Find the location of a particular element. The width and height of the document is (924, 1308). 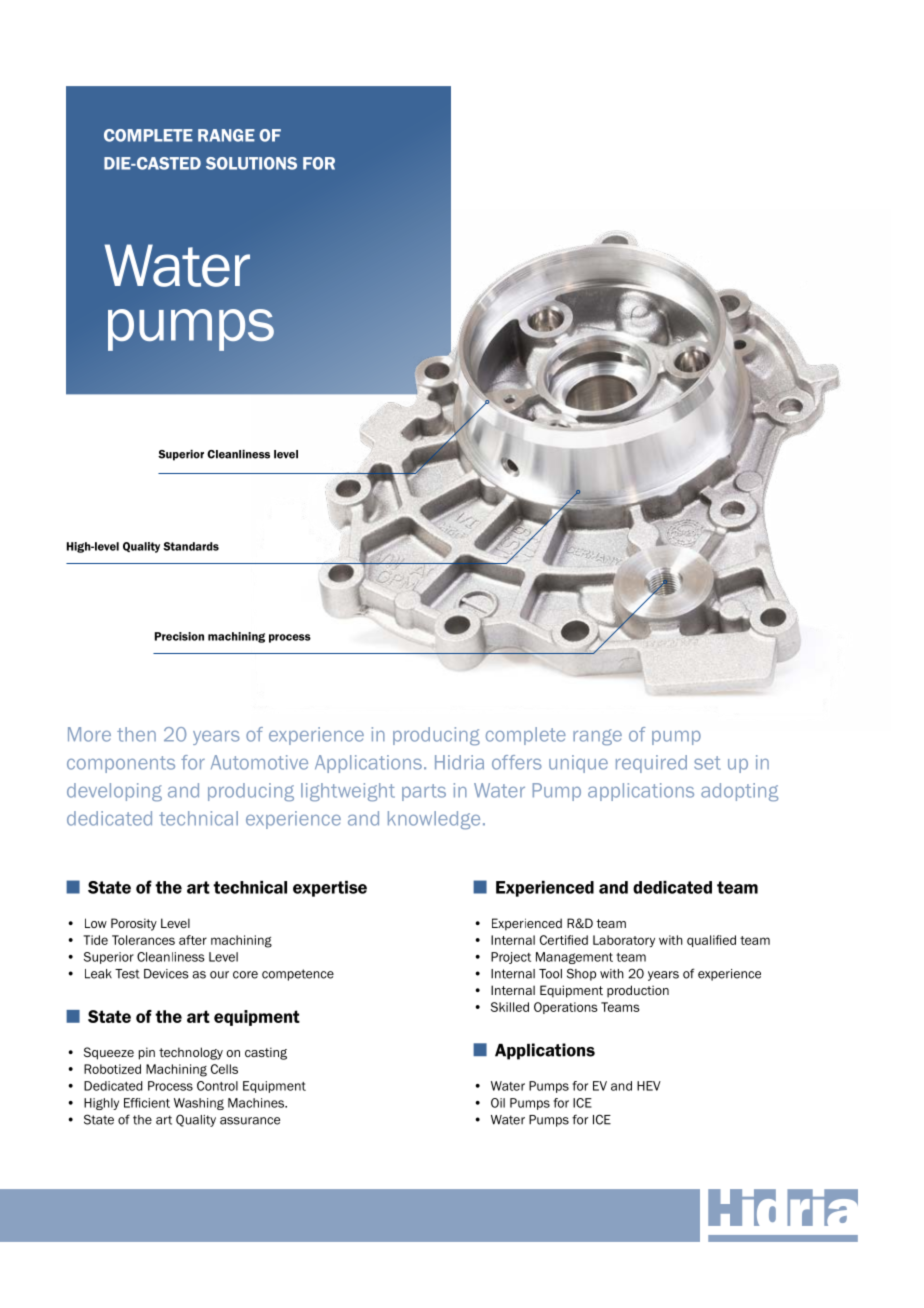

Automotive is located at coordinates (259, 762).
